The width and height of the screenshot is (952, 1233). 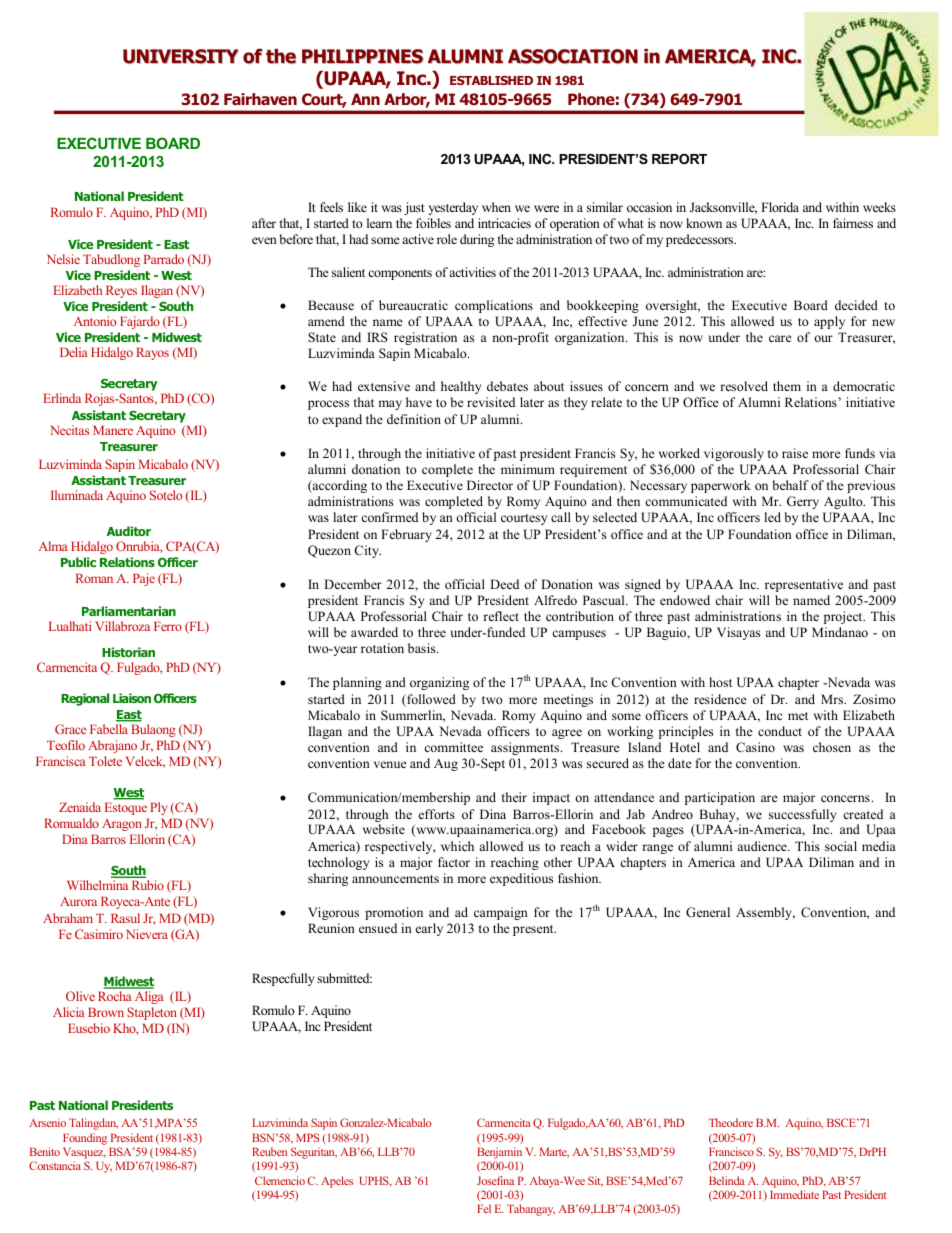 What do you see at coordinates (501, 913) in the screenshot?
I see `campaign` at bounding box center [501, 913].
